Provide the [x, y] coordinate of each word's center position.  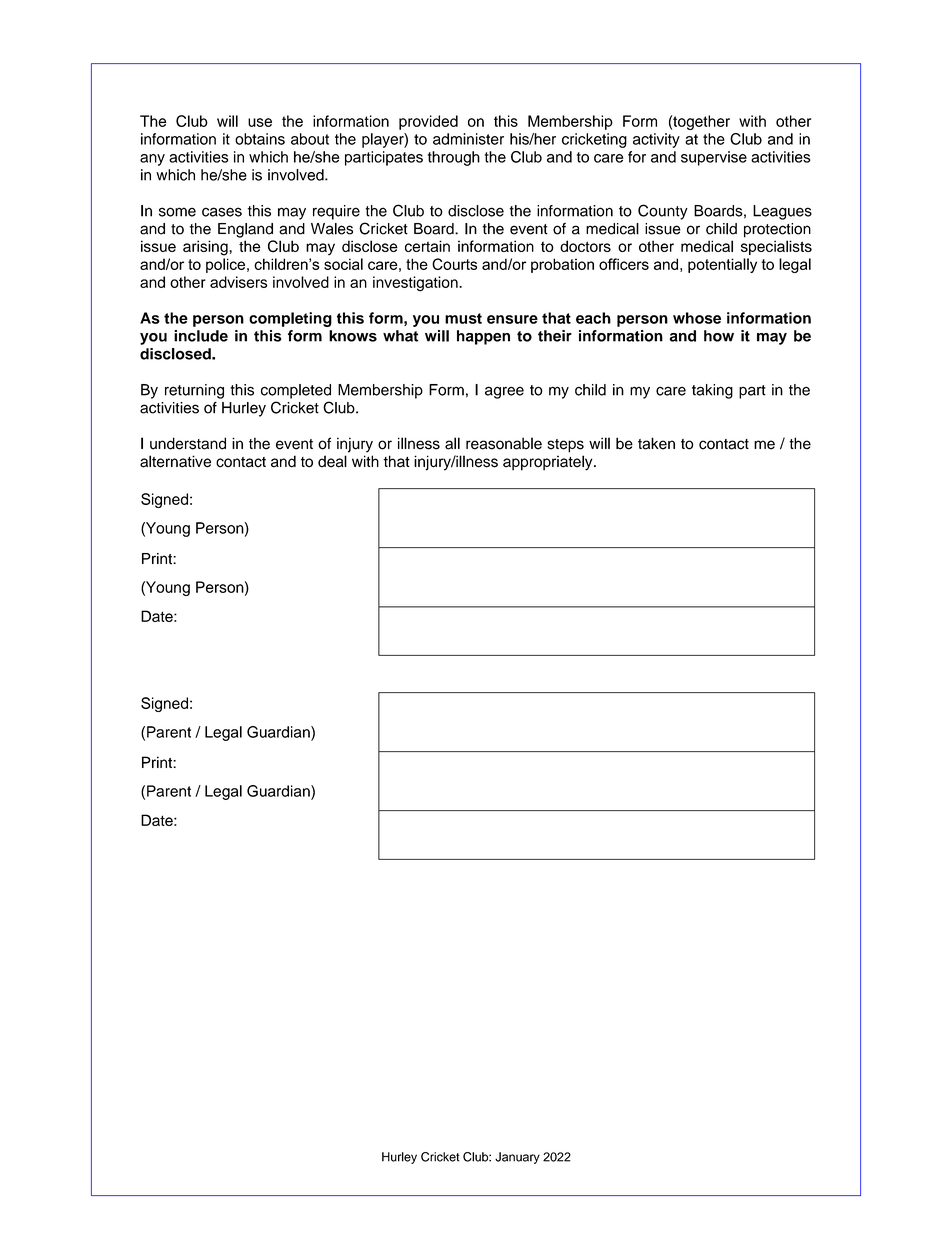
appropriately [549, 463]
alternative [175, 461]
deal [332, 461]
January [517, 1158]
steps [566, 446]
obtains [260, 139]
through [454, 158]
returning [194, 391]
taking [712, 391]
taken [656, 443]
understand [188, 443]
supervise [714, 158]
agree [504, 392]
